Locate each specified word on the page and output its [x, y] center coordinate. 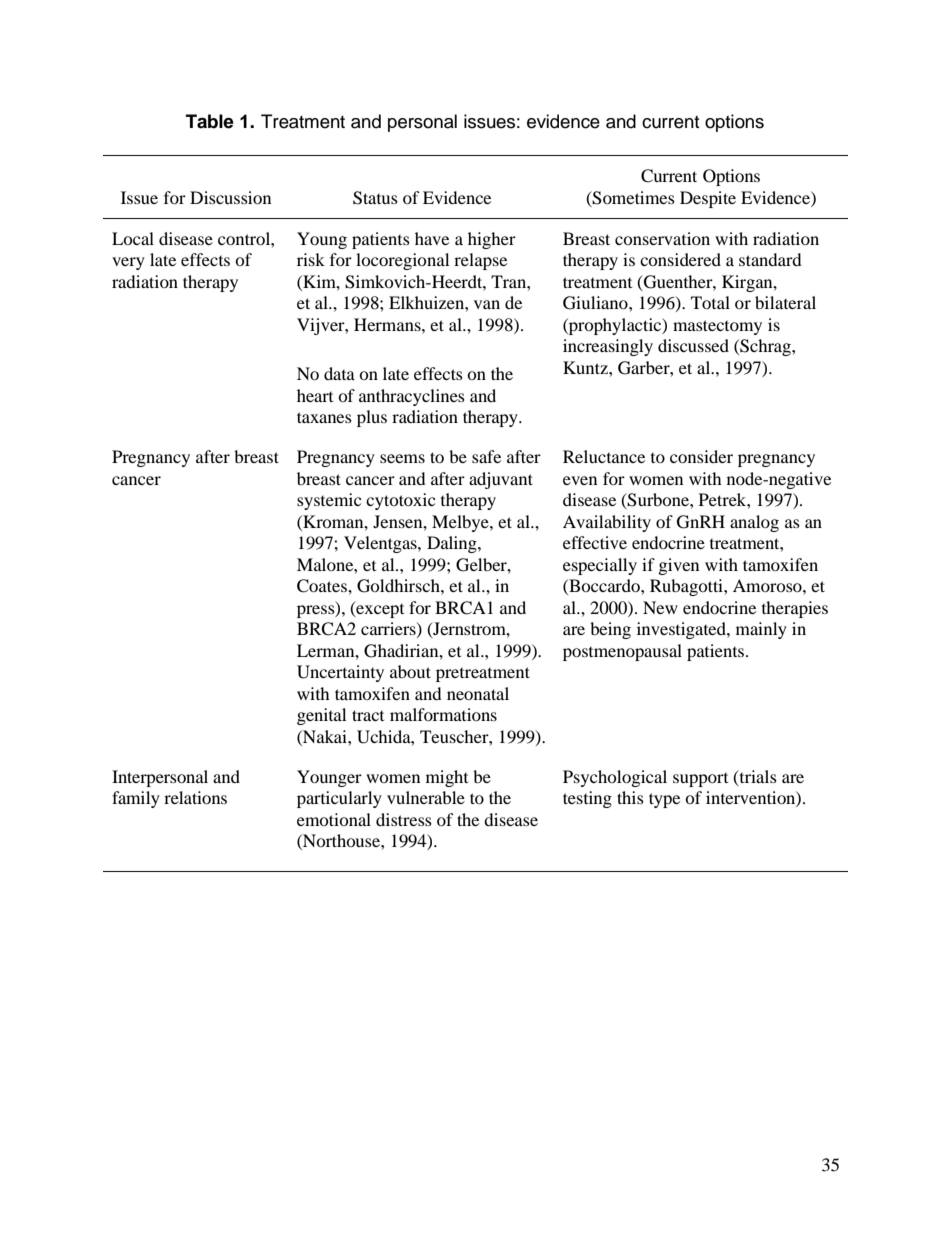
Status [375, 198]
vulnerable [426, 797]
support [700, 780]
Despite [708, 199]
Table [210, 121]
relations [195, 797]
